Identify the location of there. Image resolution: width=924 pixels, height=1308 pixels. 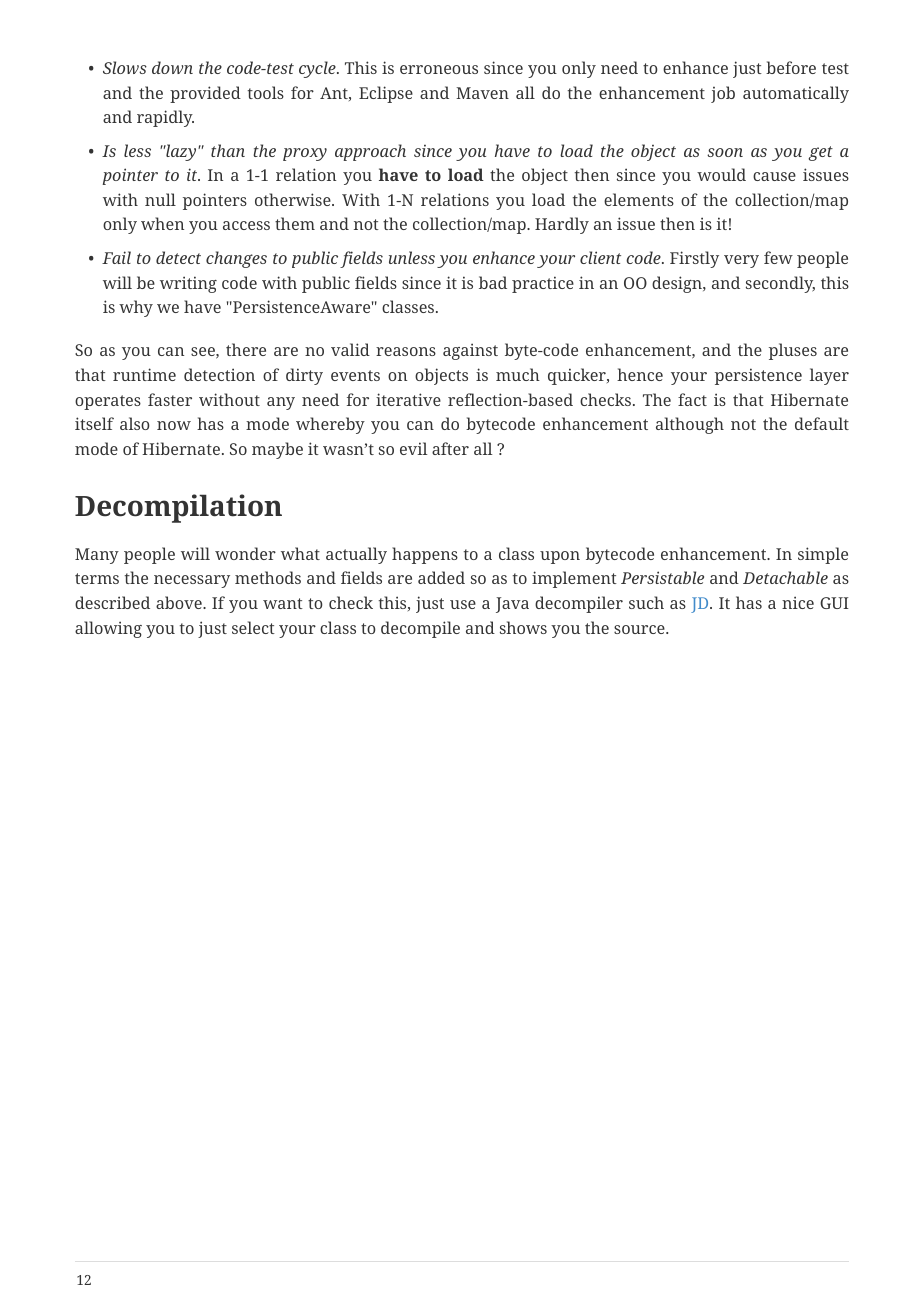
(246, 349).
